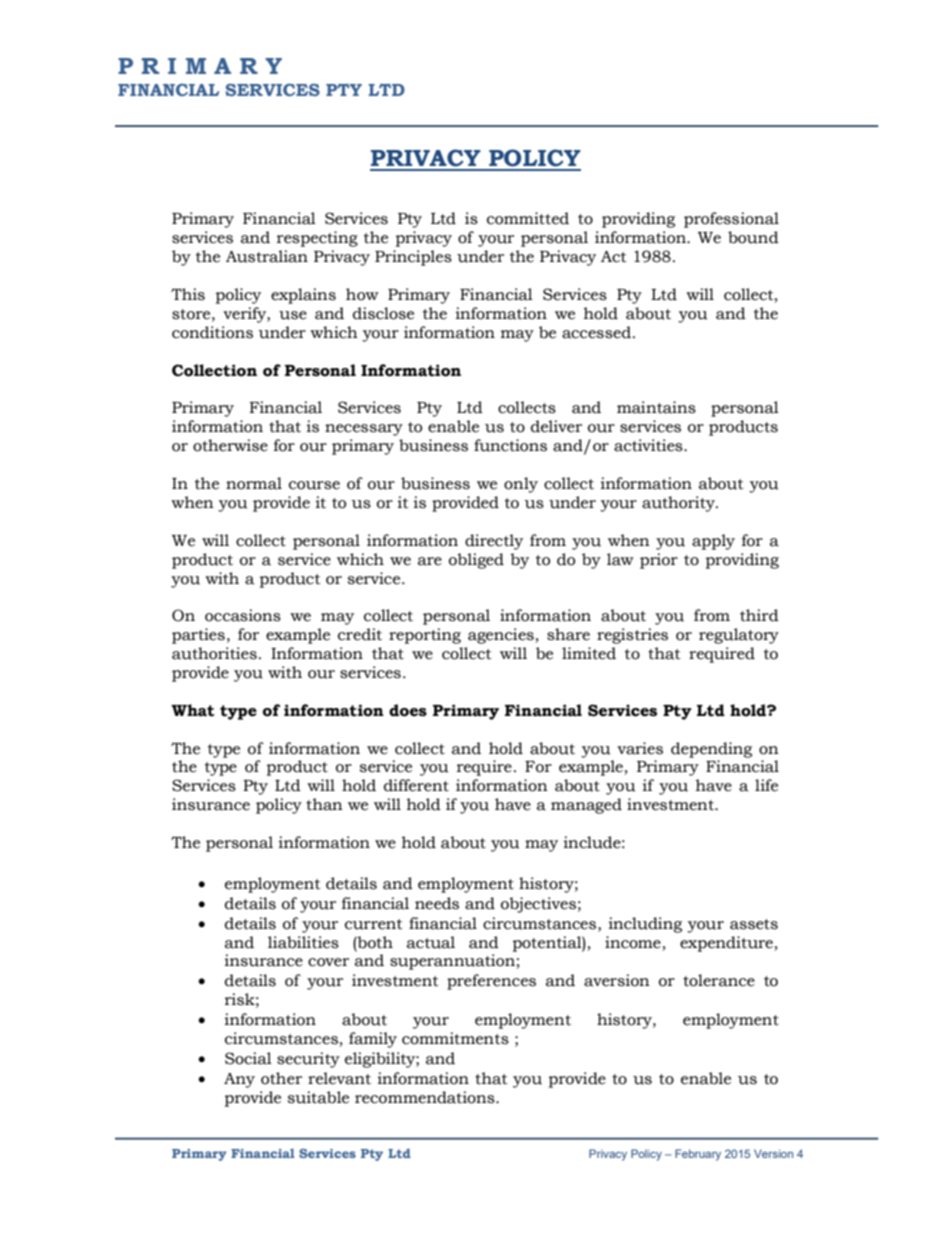  What do you see at coordinates (739, 636) in the image?
I see `regulatory` at bounding box center [739, 636].
